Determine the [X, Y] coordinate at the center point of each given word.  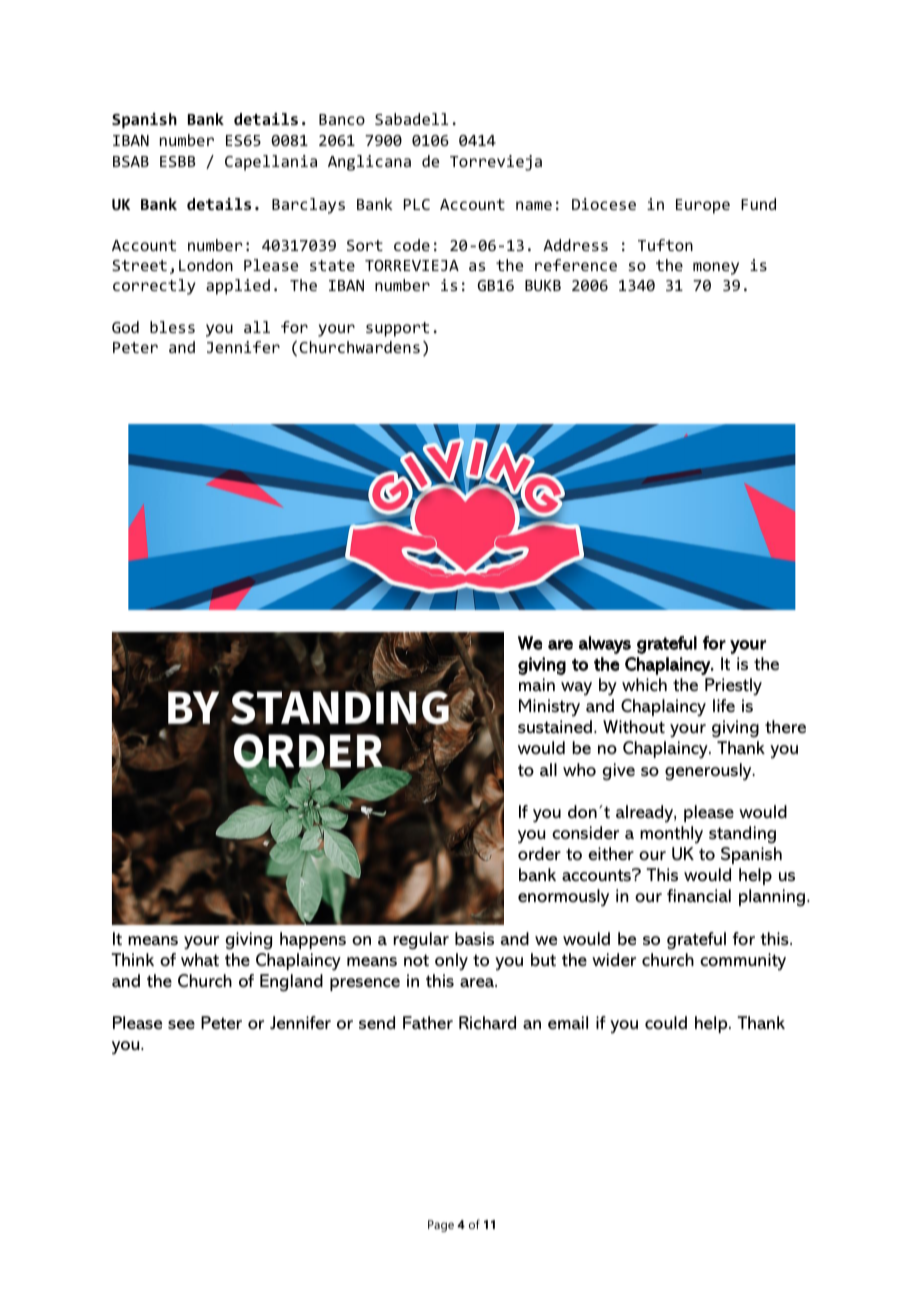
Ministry [549, 708]
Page [441, 1226]
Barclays [308, 206]
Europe [703, 206]
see [181, 1025]
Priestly [733, 686]
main [537, 684]
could [666, 1022]
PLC [417, 204]
